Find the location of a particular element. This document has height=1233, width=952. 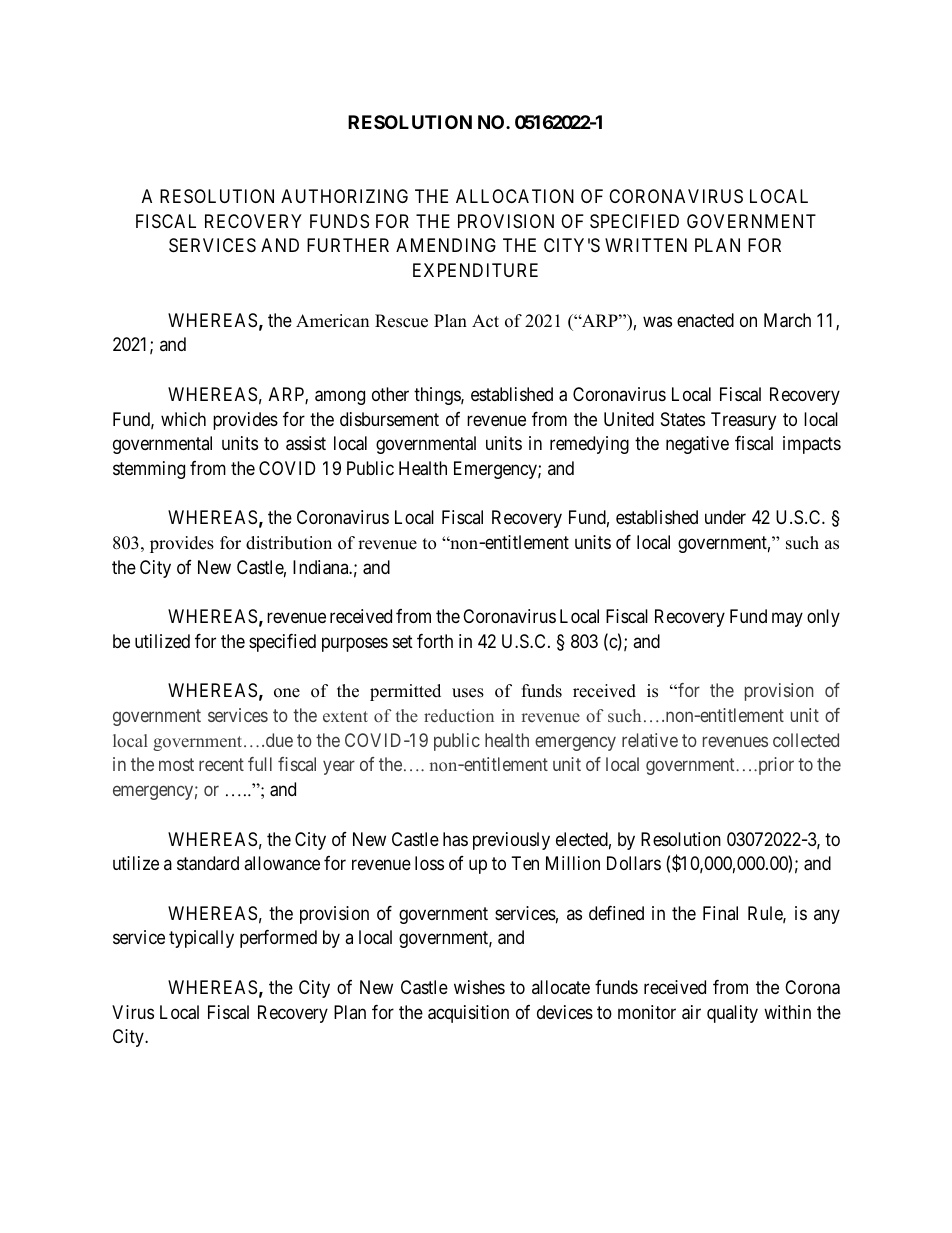

quality is located at coordinates (732, 1014).
